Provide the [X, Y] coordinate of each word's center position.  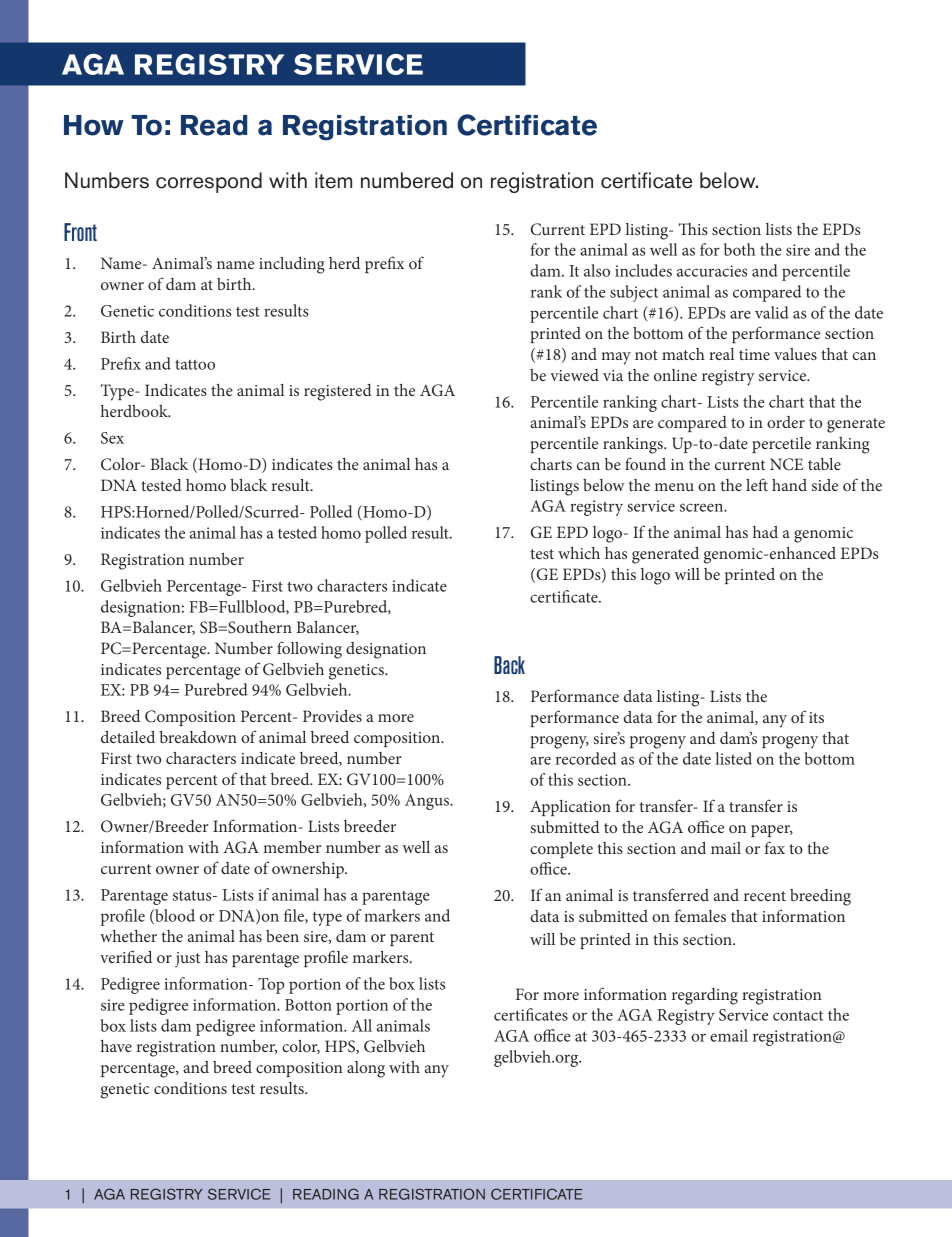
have [116, 1046]
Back [509, 665]
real [721, 354]
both [739, 249]
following [309, 650]
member [292, 847]
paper [772, 831]
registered [338, 392]
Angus [428, 802]
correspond [209, 182]
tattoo [195, 364]
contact [798, 1015]
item [333, 180]
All [362, 1025]
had [765, 532]
